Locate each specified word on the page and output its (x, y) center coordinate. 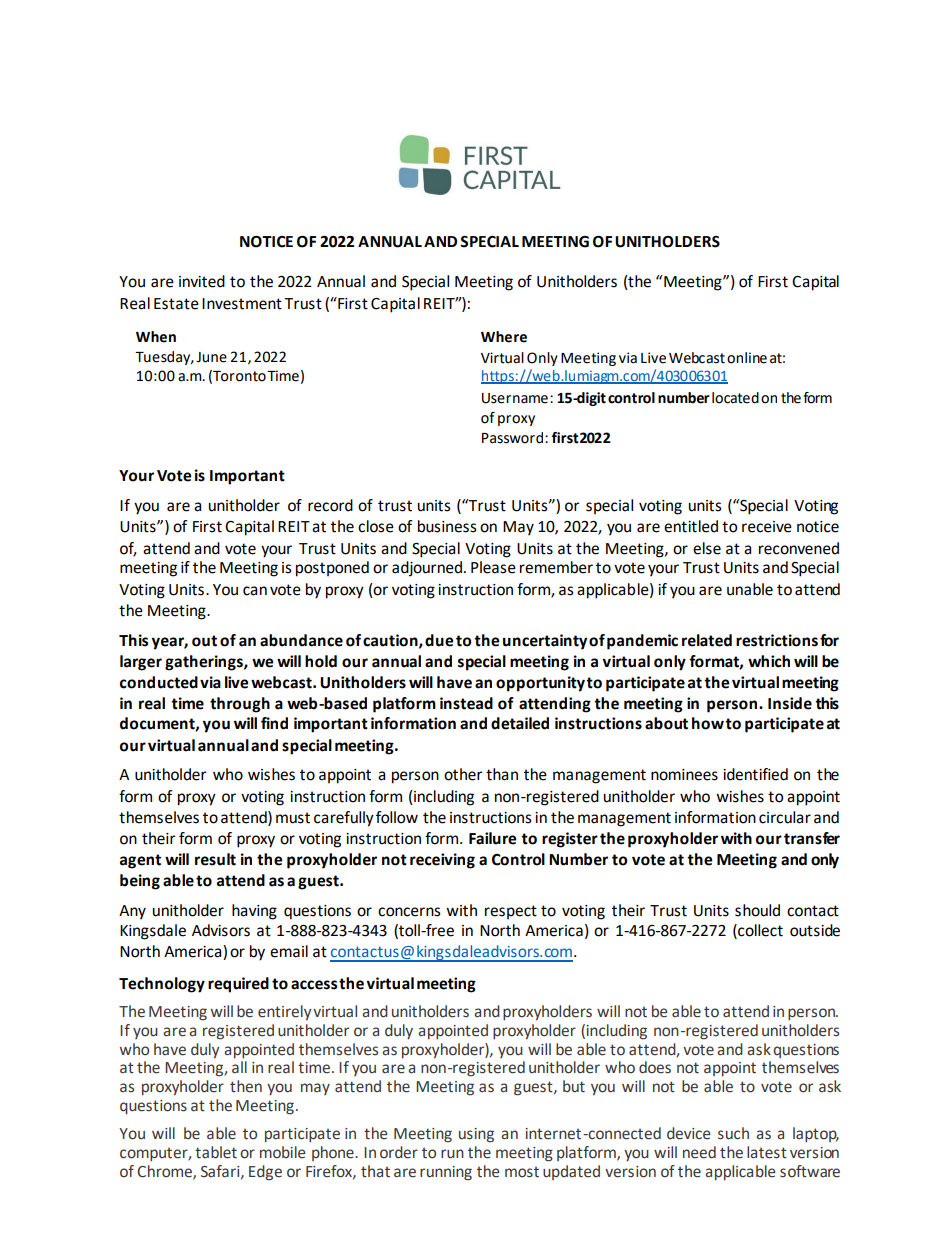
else (707, 548)
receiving (442, 861)
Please (493, 567)
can (255, 591)
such (733, 1133)
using (476, 1135)
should (757, 910)
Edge (265, 1173)
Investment (242, 304)
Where (504, 337)
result (215, 859)
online (747, 358)
